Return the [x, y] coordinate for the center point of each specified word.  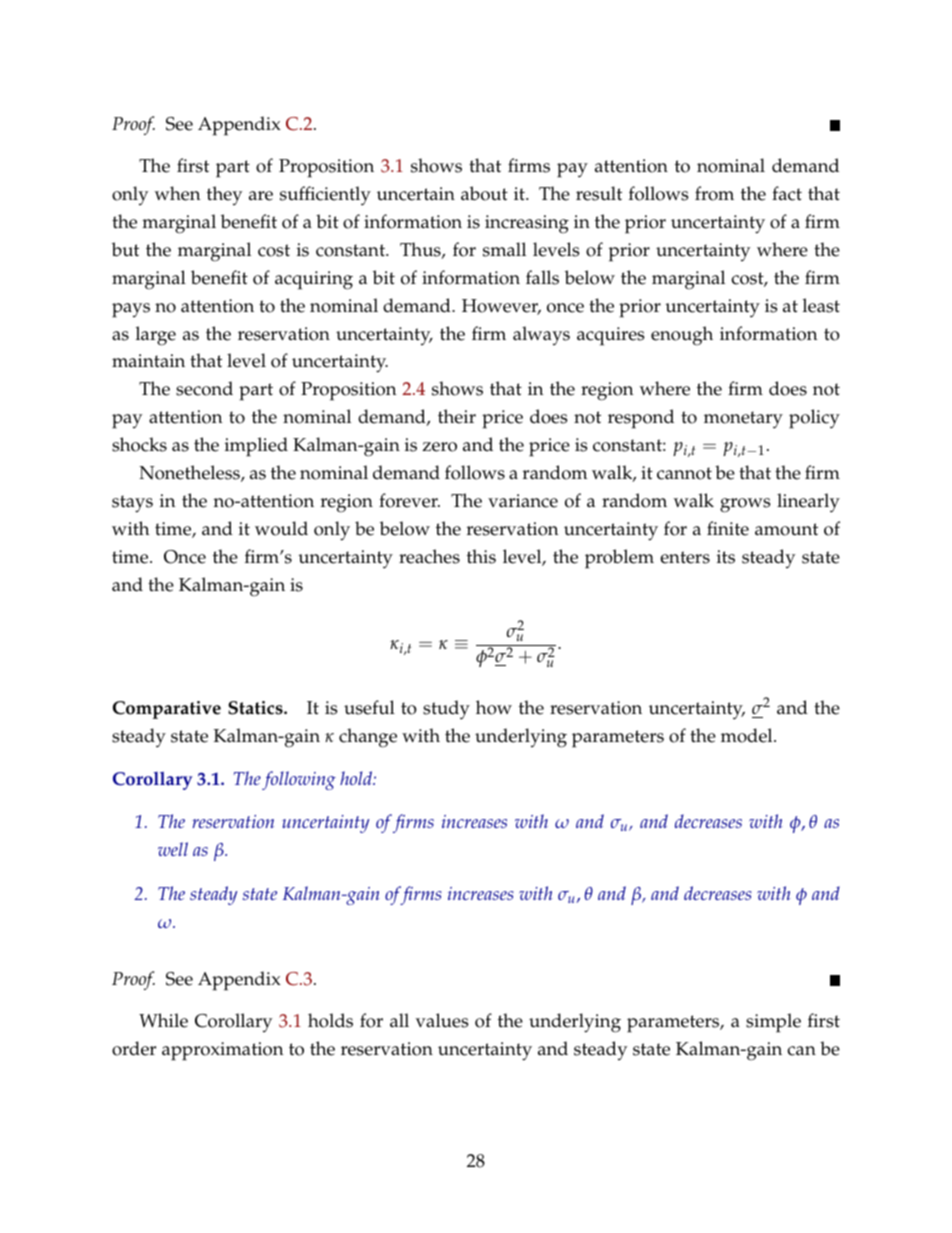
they [225, 195]
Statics [256, 708]
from [714, 193]
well [173, 849]
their [457, 416]
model [748, 735]
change [368, 738]
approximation [223, 1051]
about [484, 193]
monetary [743, 419]
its [726, 557]
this [481, 556]
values [441, 1020]
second [204, 388]
